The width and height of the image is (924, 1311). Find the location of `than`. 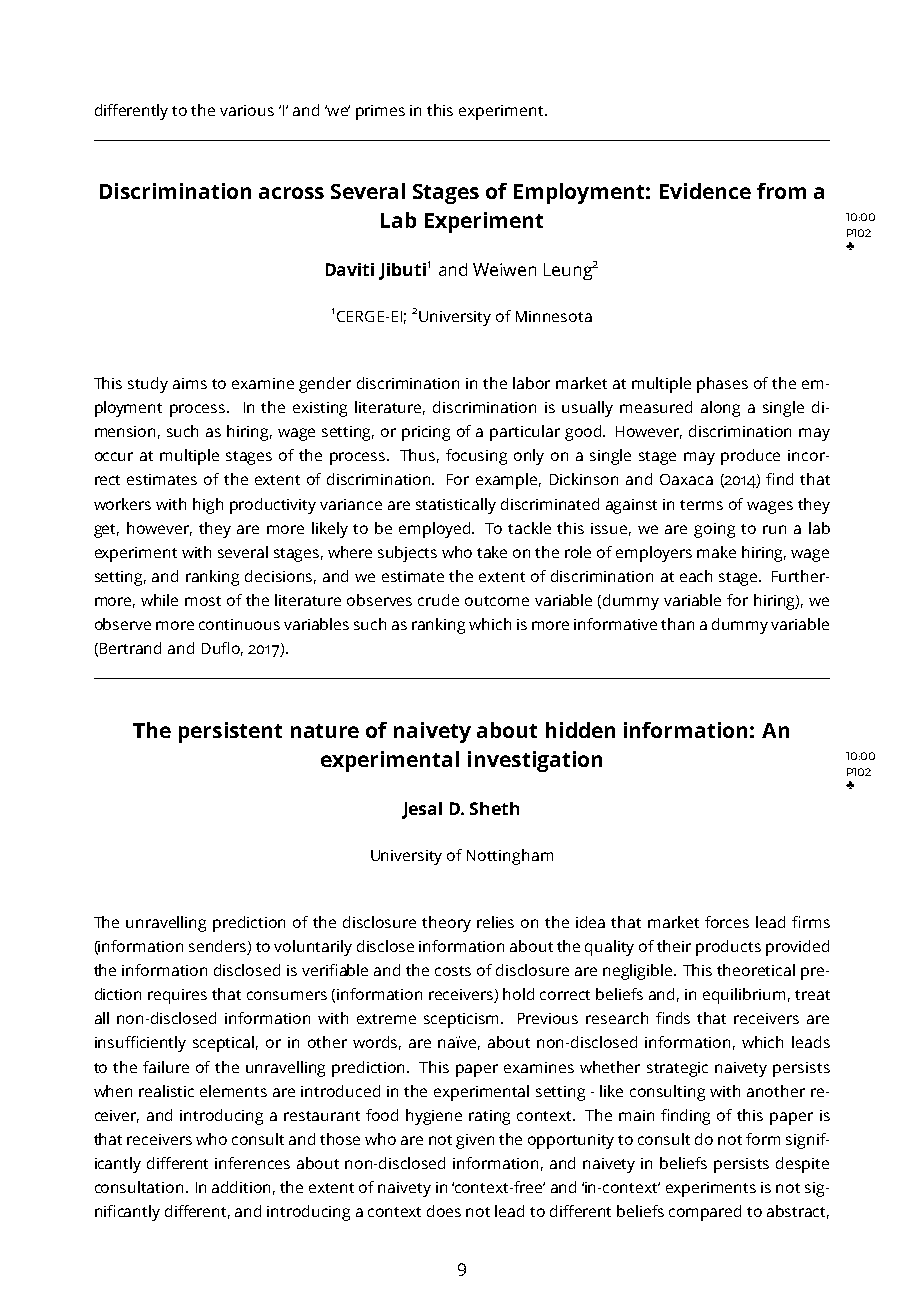

than is located at coordinates (677, 624).
